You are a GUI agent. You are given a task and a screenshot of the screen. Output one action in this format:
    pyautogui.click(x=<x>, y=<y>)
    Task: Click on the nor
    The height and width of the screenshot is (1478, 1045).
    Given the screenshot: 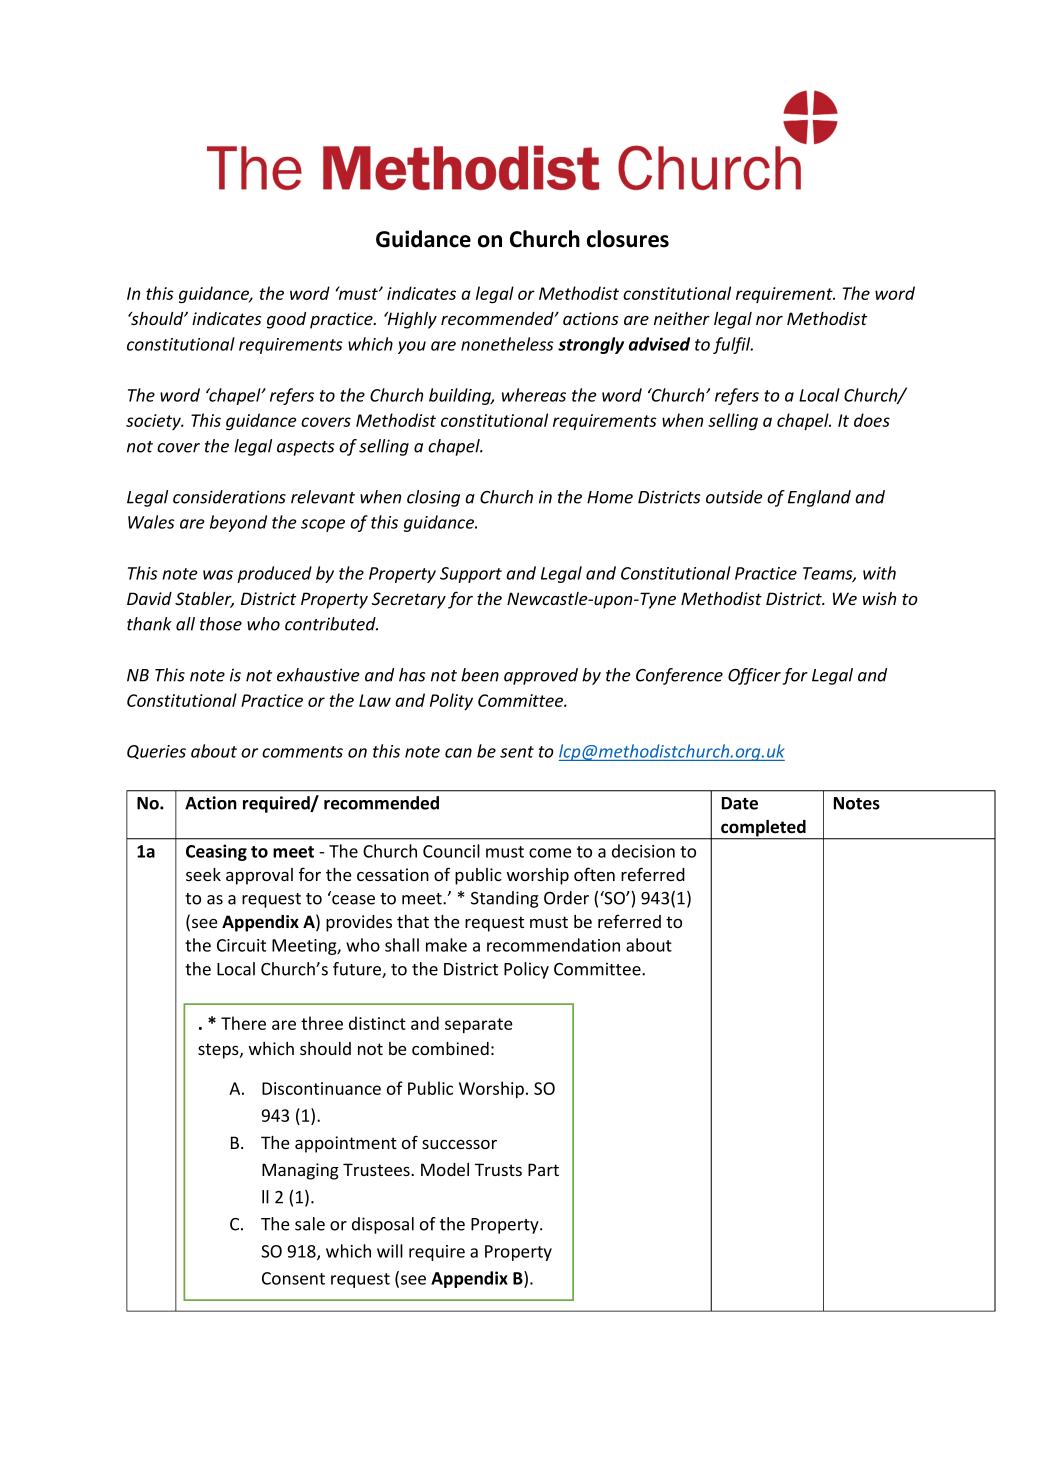 What is the action you would take?
    pyautogui.click(x=769, y=320)
